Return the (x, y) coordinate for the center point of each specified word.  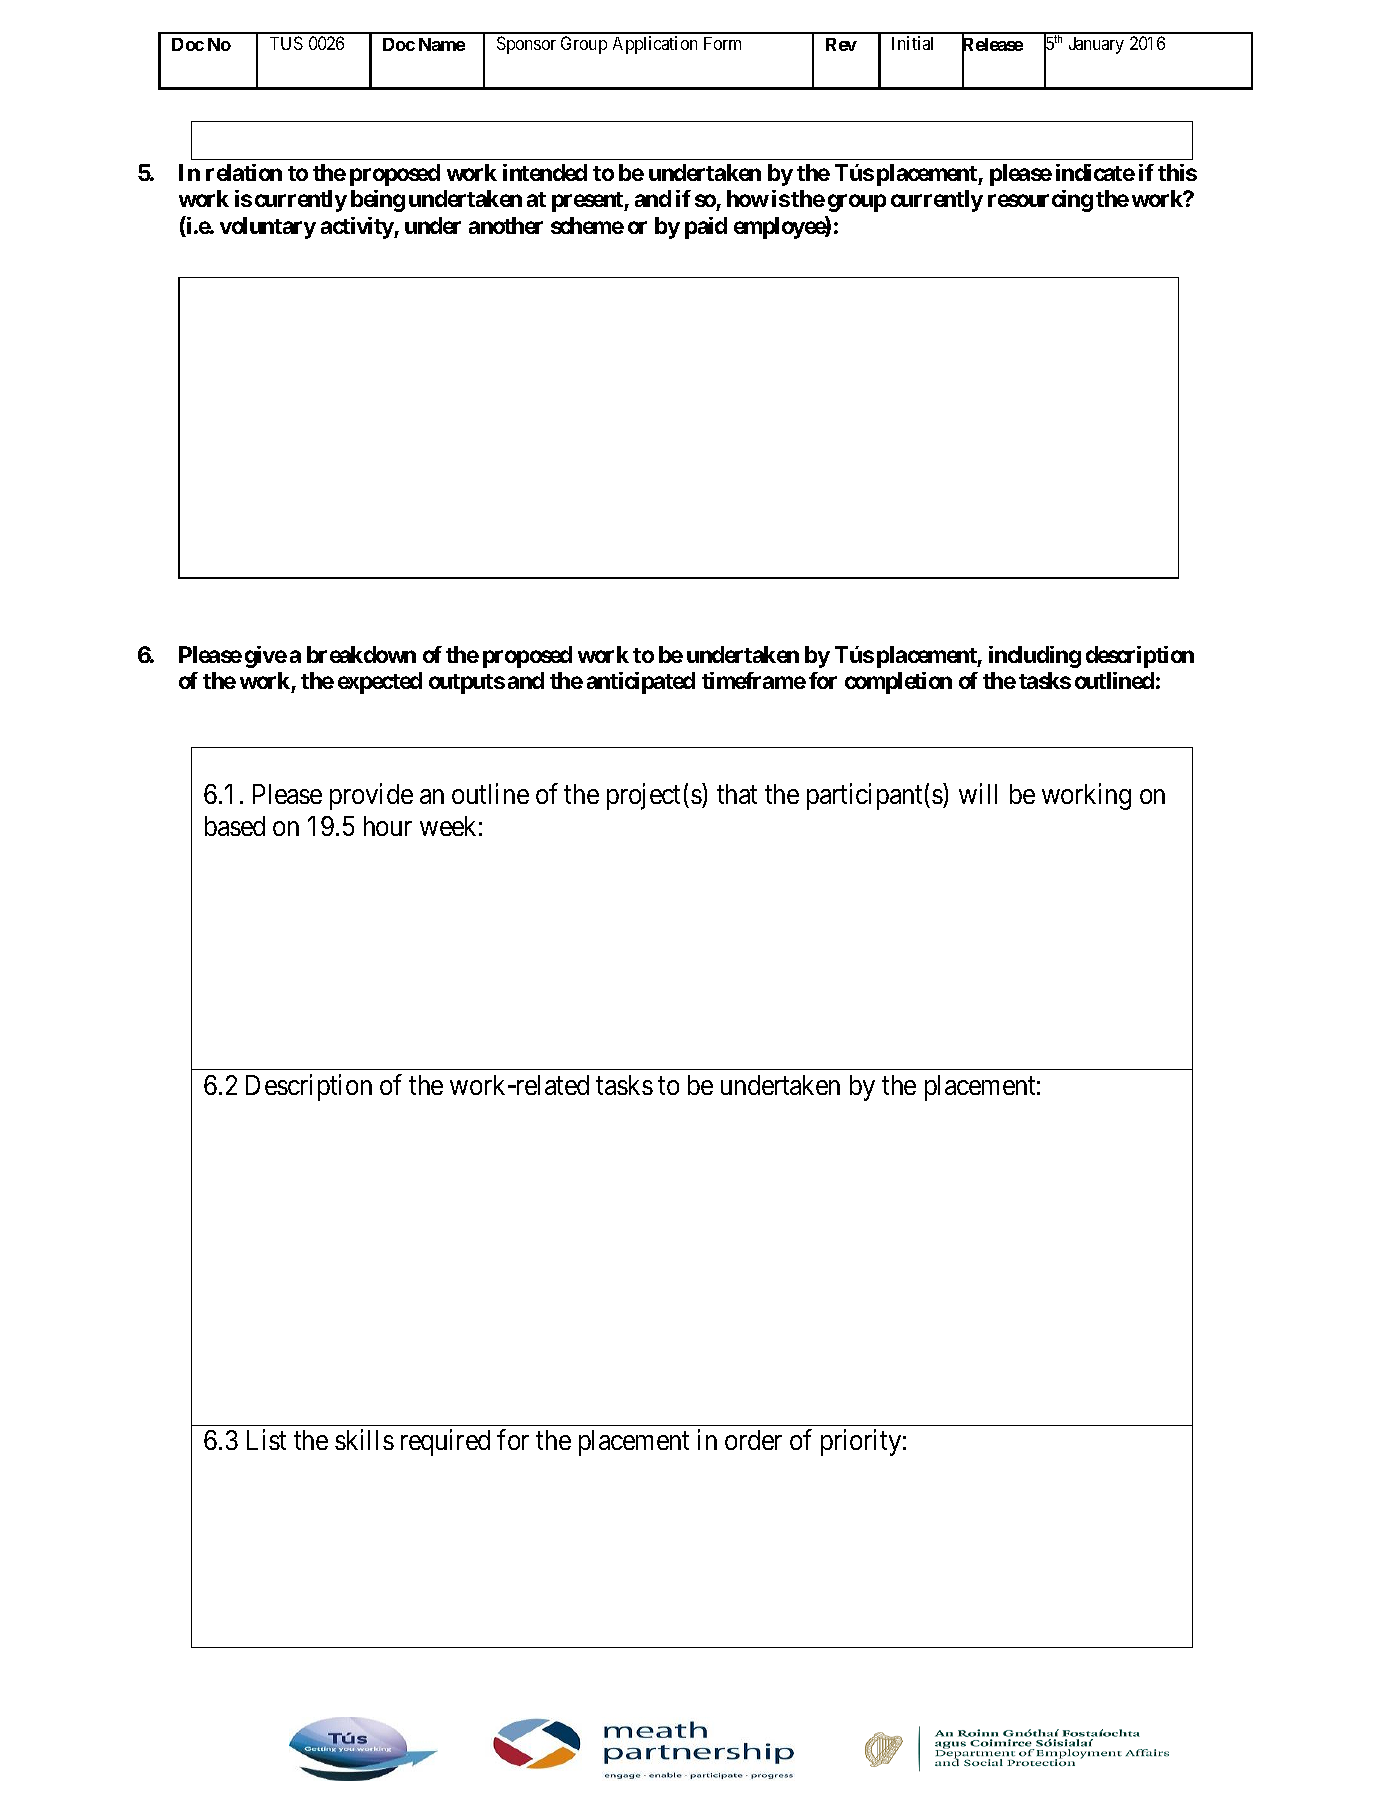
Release (992, 45)
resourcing (1040, 201)
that (737, 794)
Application (655, 45)
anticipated (641, 683)
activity (358, 228)
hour (388, 826)
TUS (286, 43)
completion (898, 683)
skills (364, 1440)
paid (706, 228)
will (978, 793)
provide (371, 796)
